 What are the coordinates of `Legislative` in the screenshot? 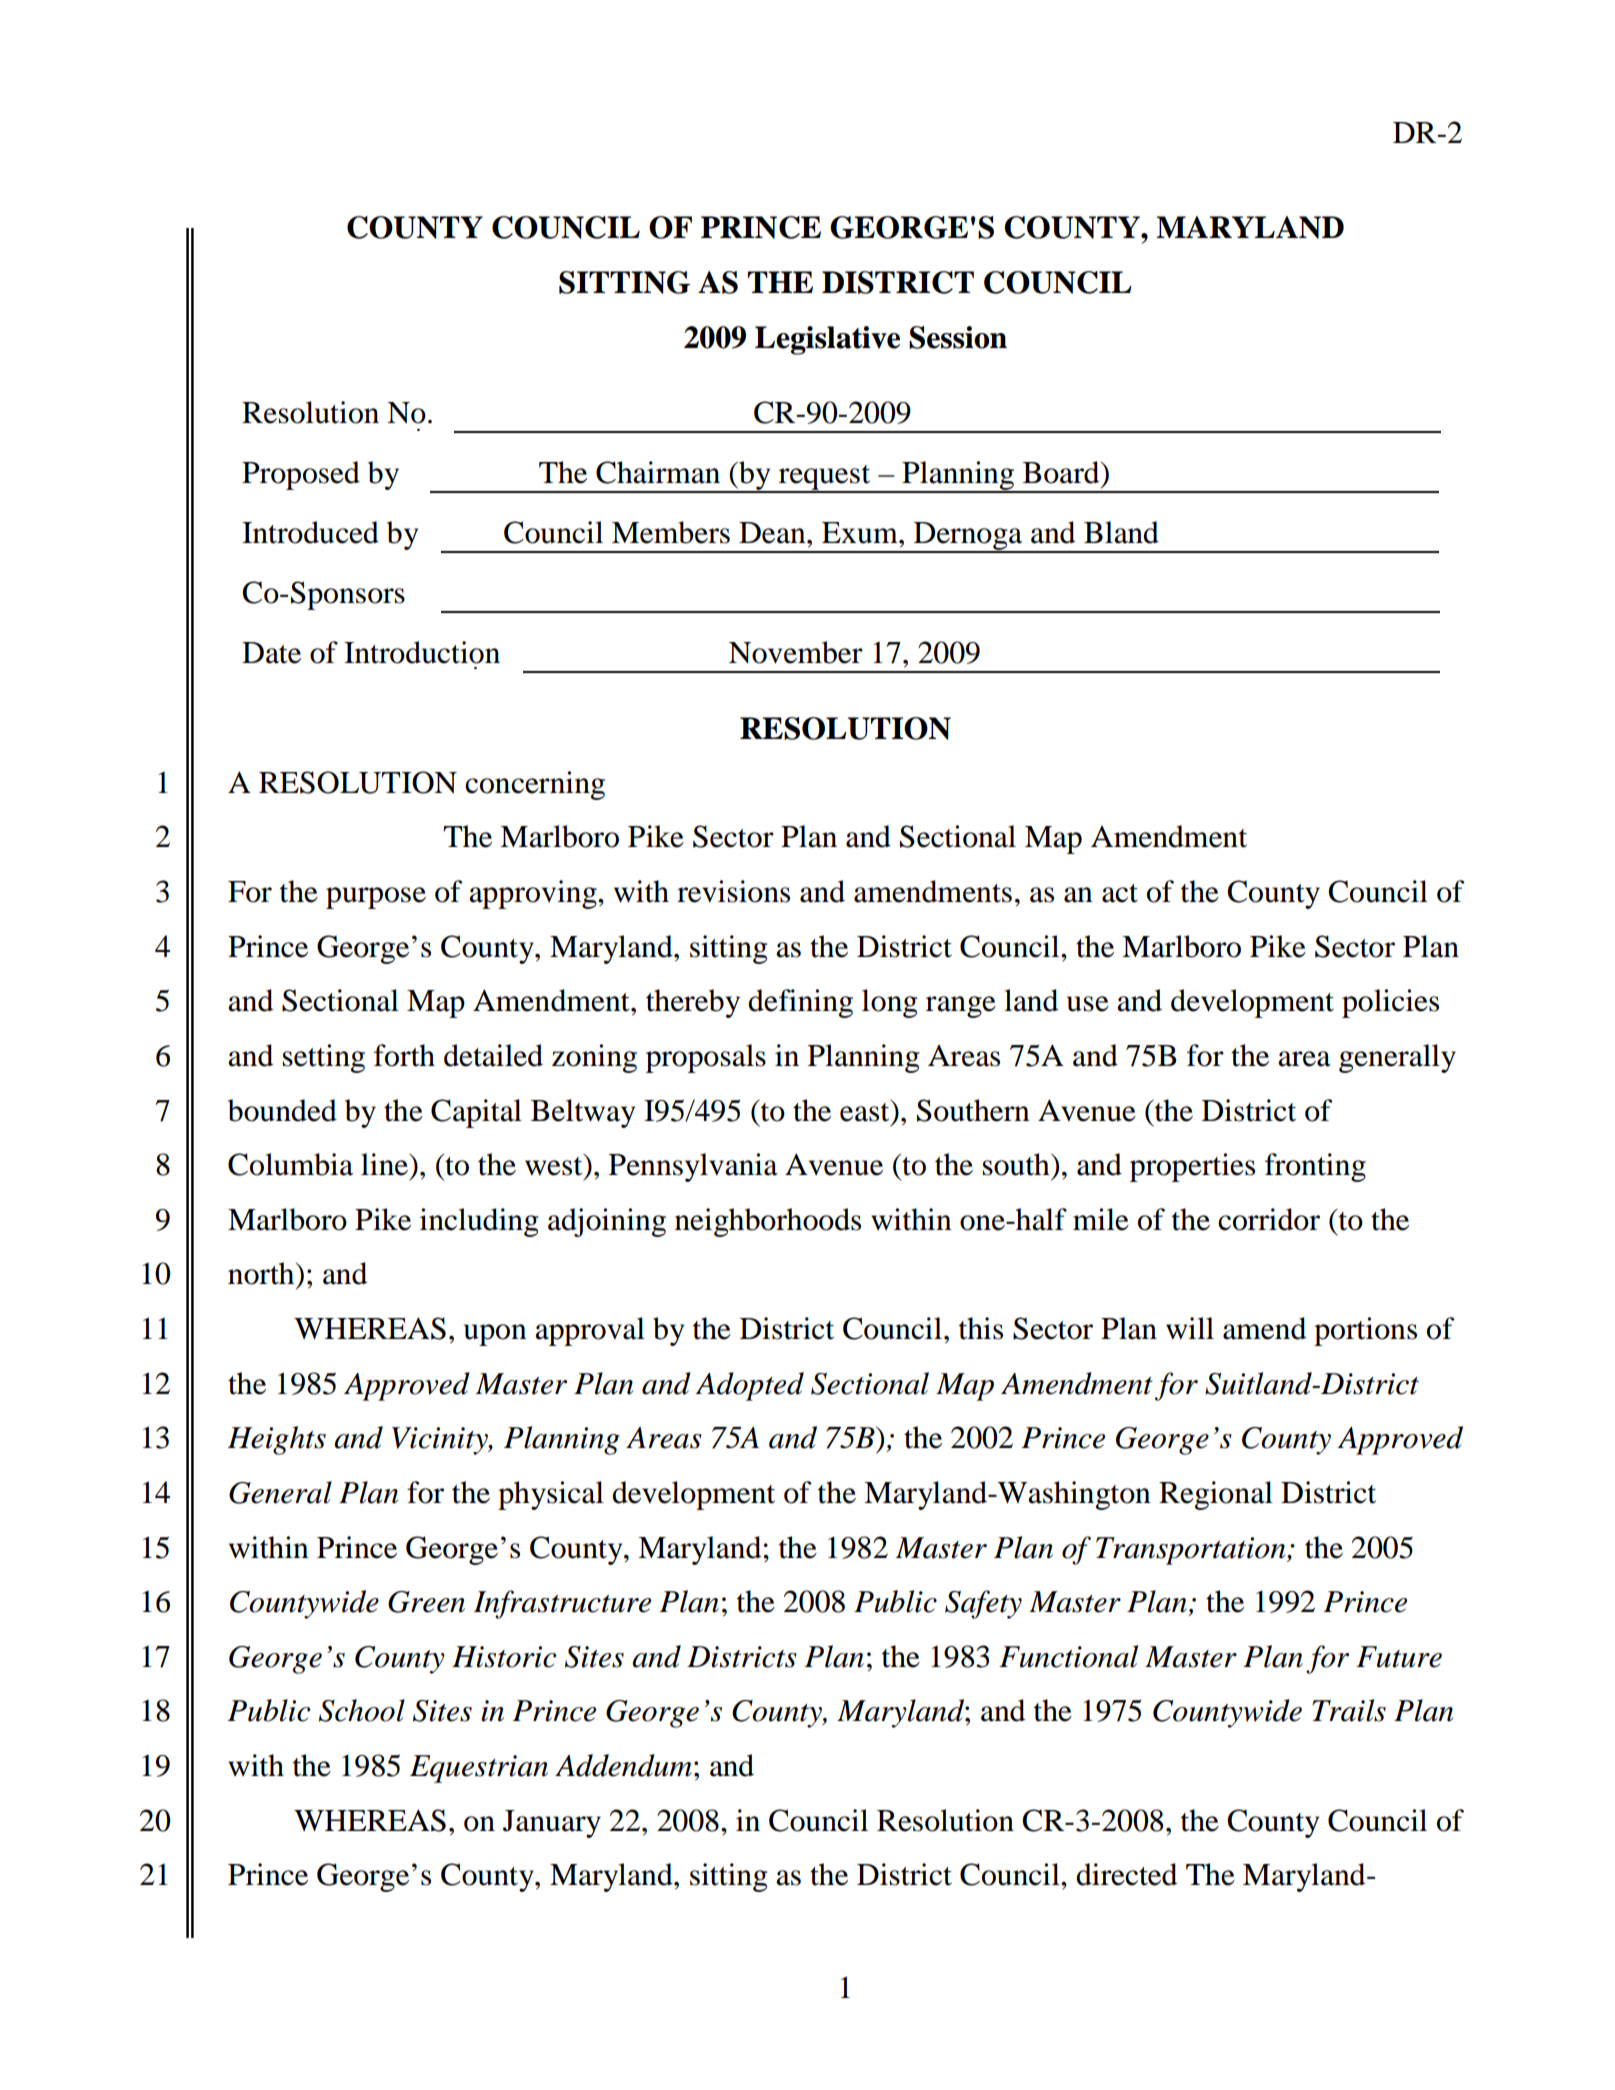 It's located at (827, 340).
